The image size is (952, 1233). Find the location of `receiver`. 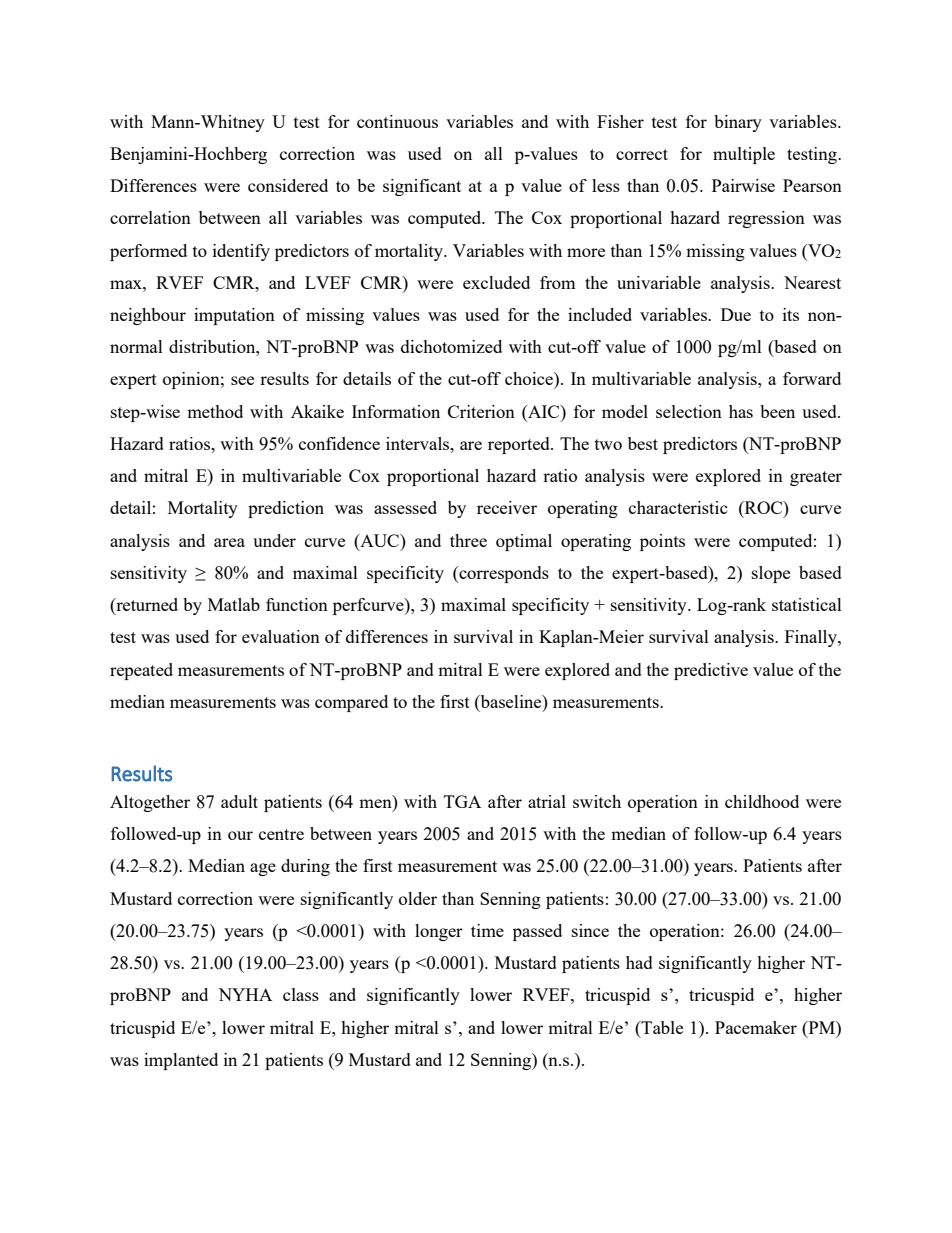

receiver is located at coordinates (507, 507).
